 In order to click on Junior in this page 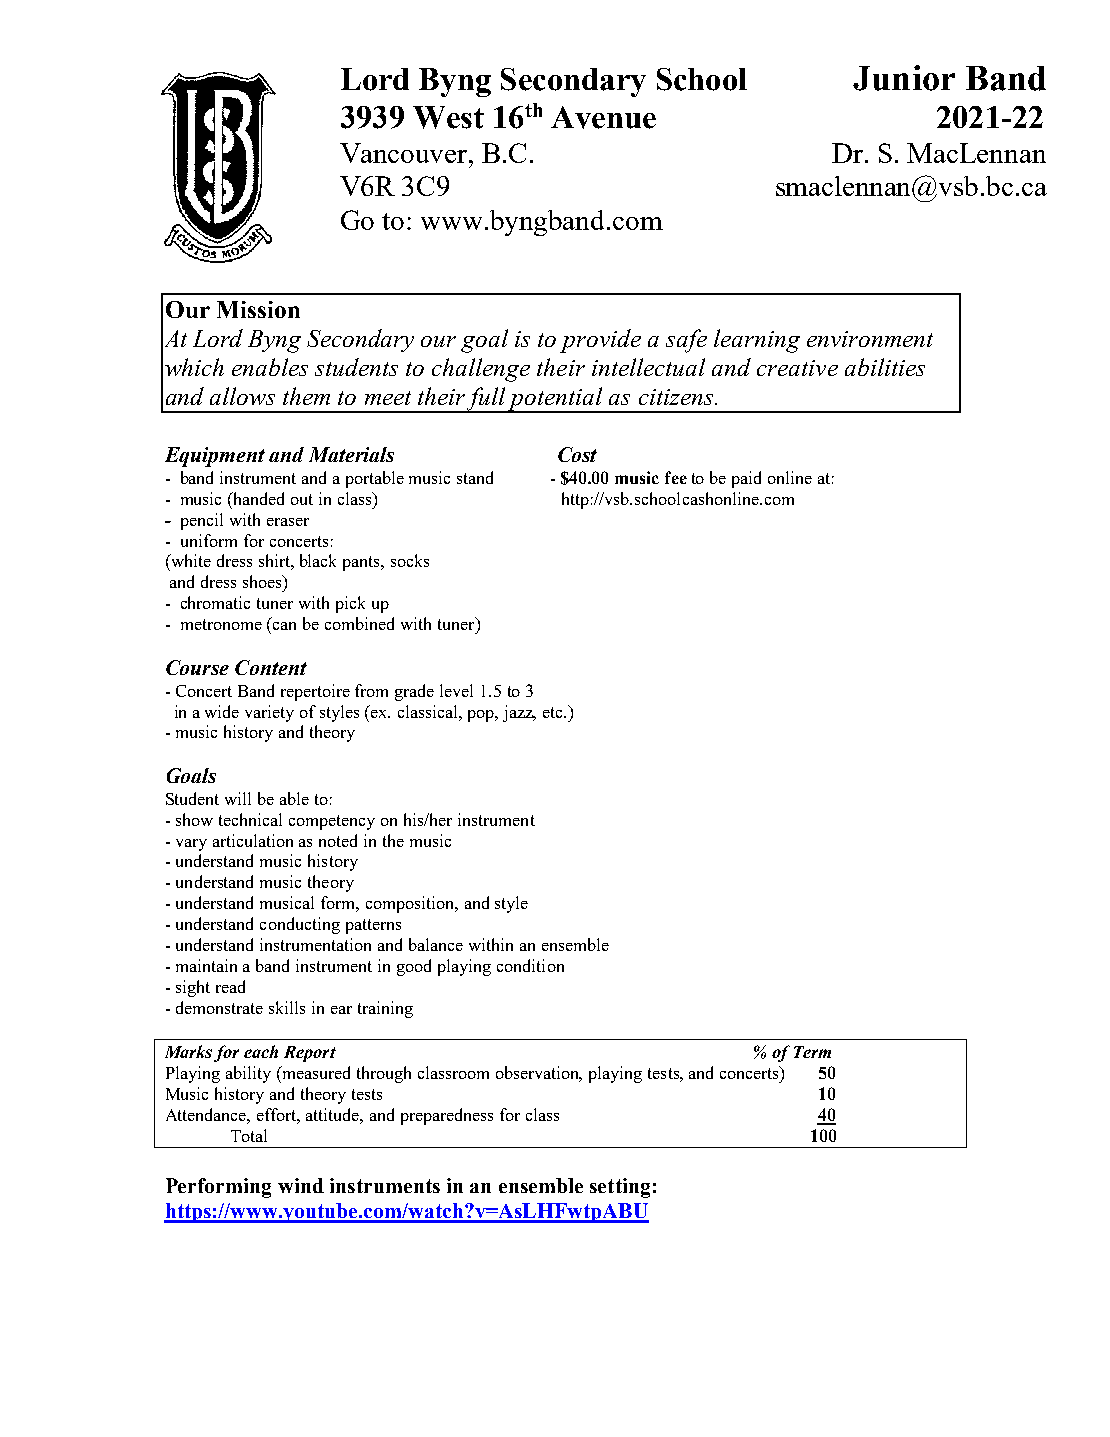, I will do `click(904, 78)`.
